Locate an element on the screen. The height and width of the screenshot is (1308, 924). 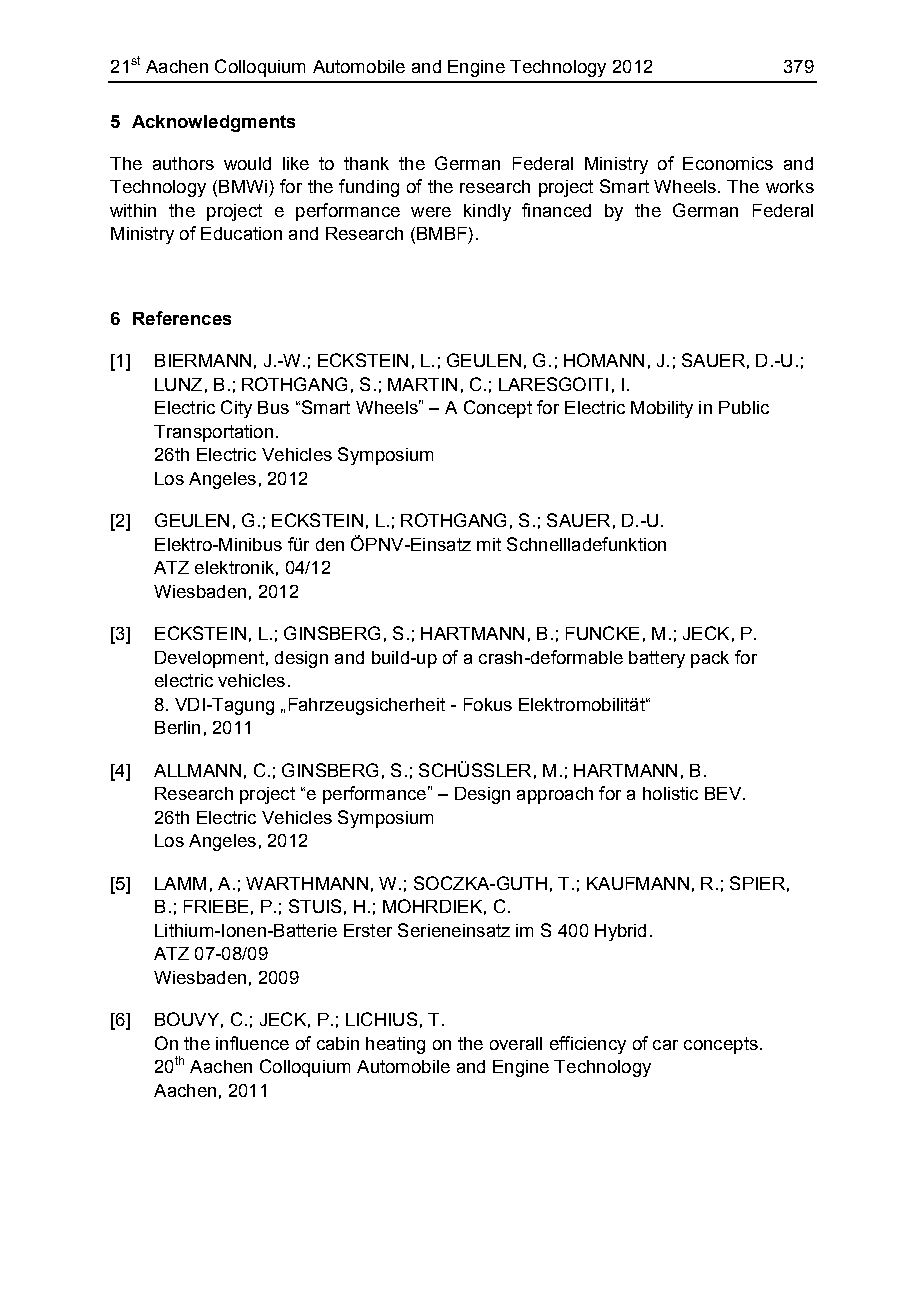
mit is located at coordinates (489, 544).
